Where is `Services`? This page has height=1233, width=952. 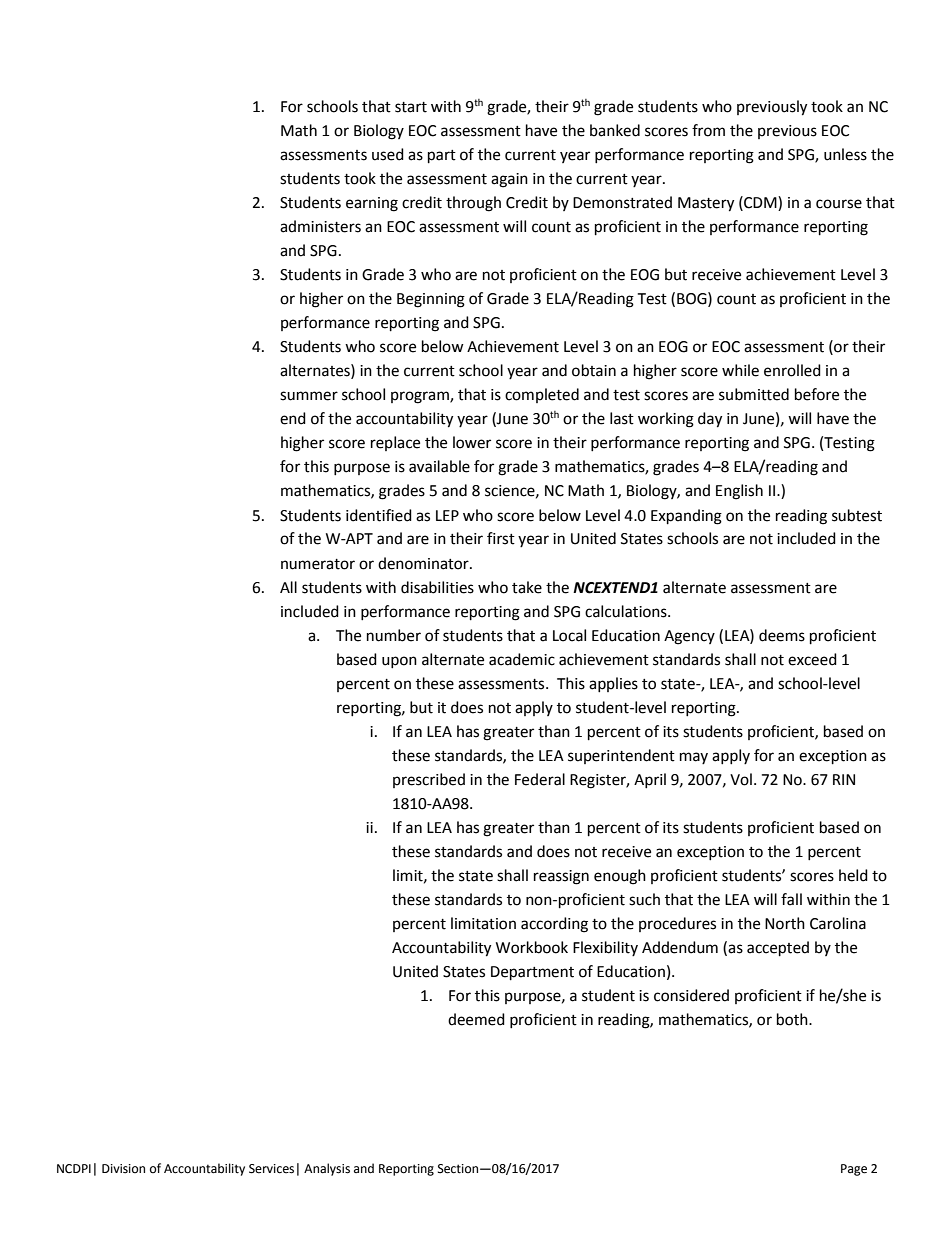 Services is located at coordinates (271, 1169).
